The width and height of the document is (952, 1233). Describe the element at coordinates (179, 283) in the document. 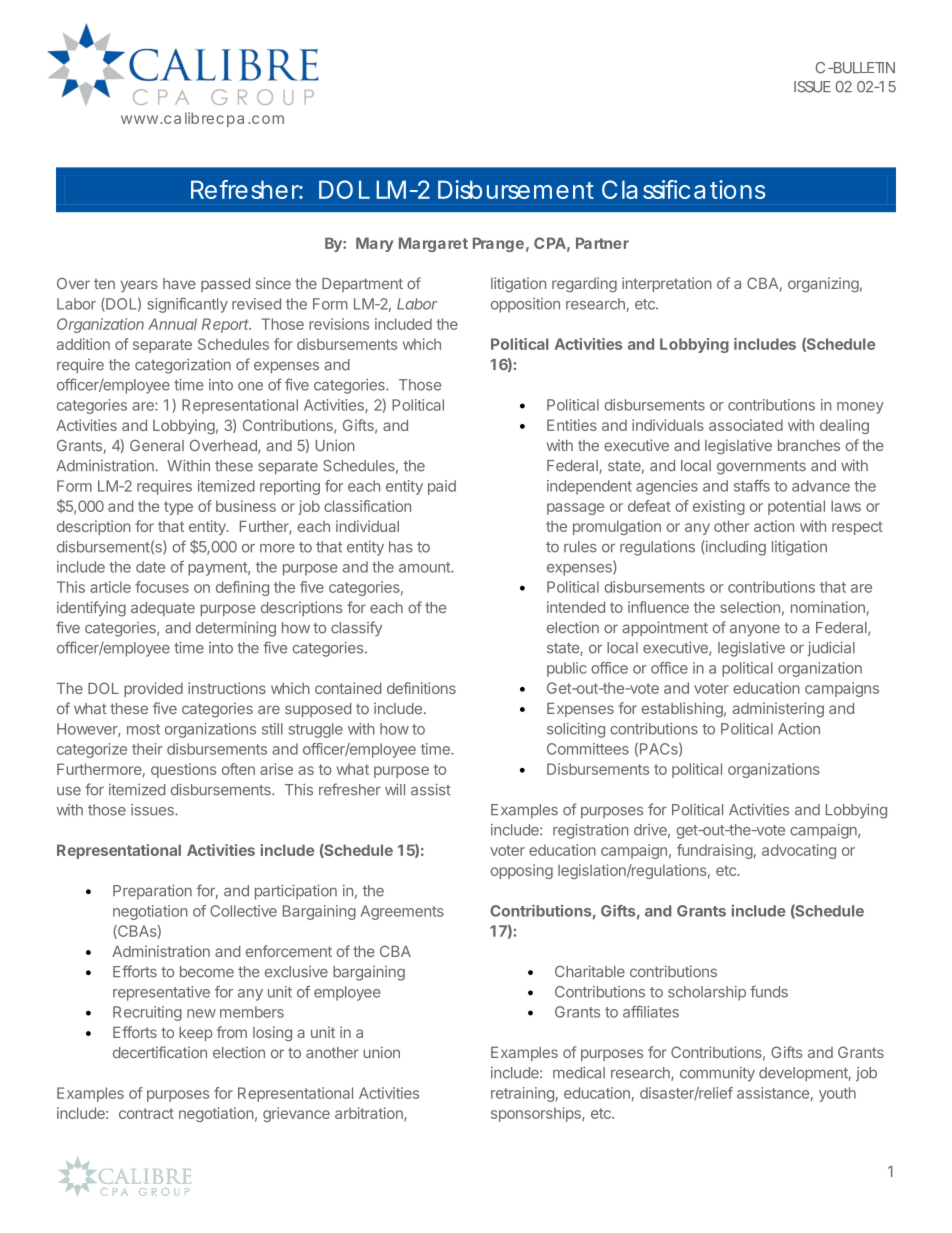

I see `have` at that location.
